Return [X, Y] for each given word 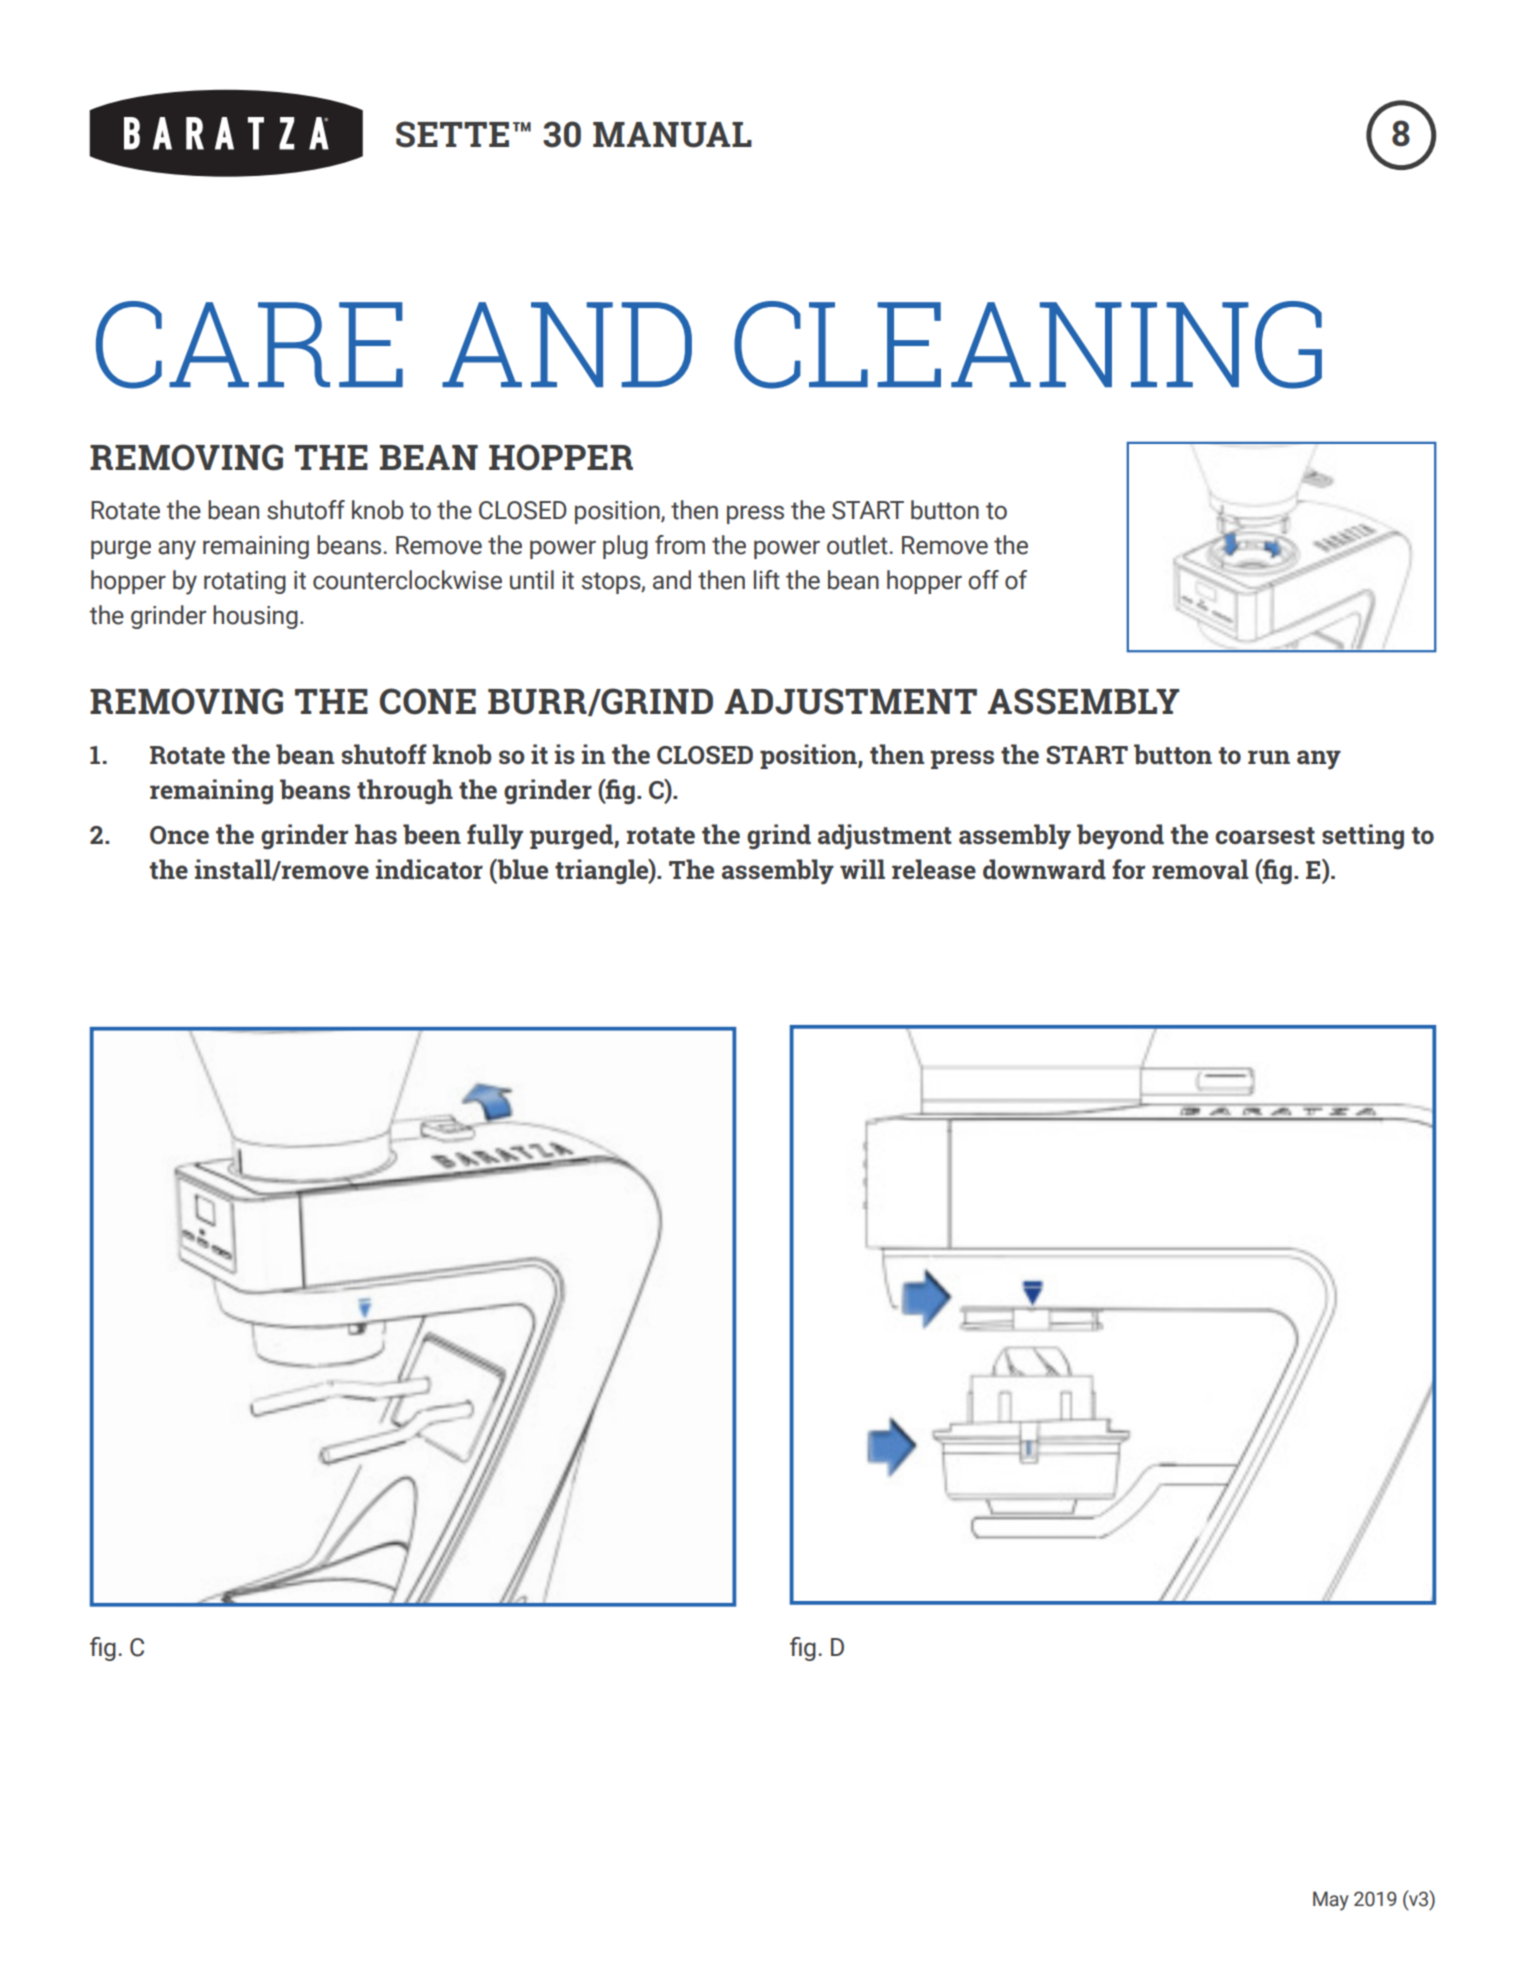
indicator [429, 869]
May [1331, 1901]
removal [1200, 869]
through [405, 792]
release [934, 869]
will [862, 869]
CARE [249, 345]
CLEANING [1028, 345]
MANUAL [672, 135]
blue [522, 869]
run [1269, 757]
